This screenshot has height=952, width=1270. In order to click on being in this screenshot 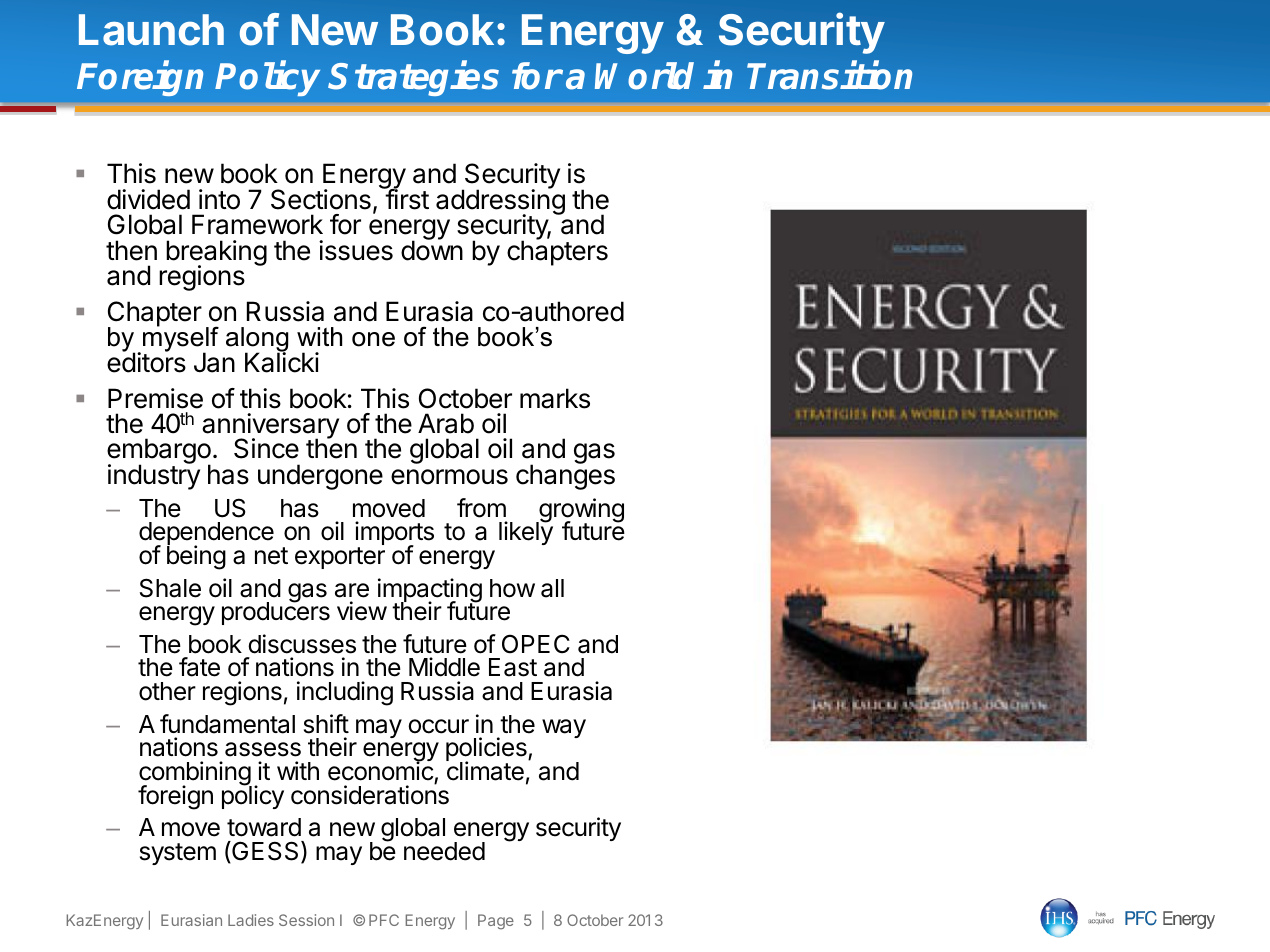, I will do `click(196, 557)`.
